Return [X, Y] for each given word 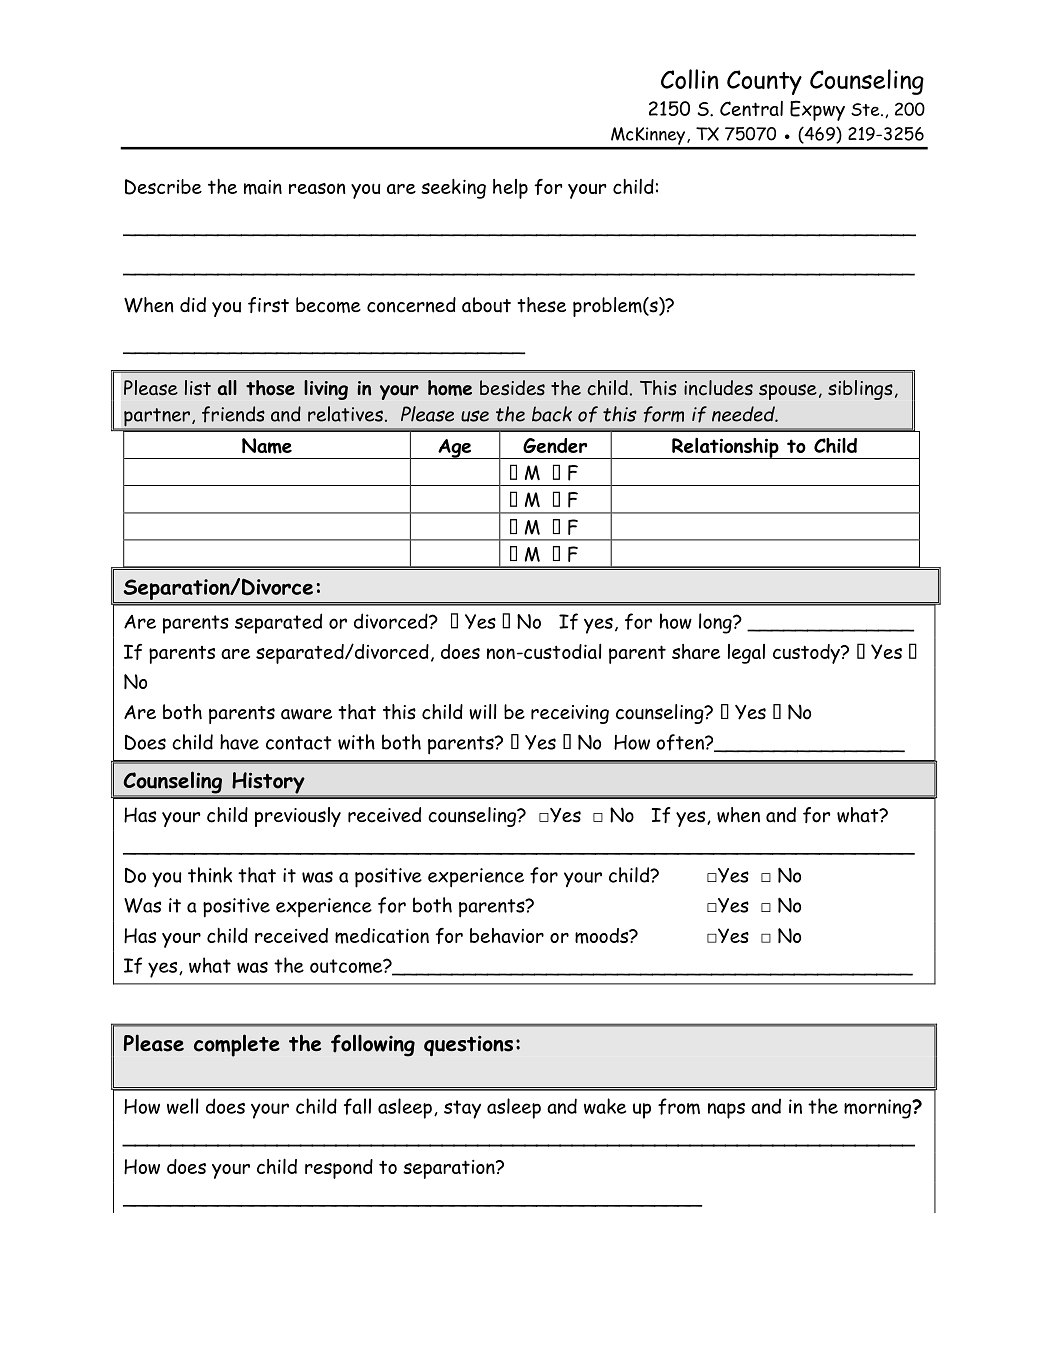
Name [267, 446]
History [268, 784]
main [263, 187]
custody [807, 654]
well [183, 1106]
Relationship [725, 448]
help [510, 189]
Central [751, 108]
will [483, 712]
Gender [555, 445]
